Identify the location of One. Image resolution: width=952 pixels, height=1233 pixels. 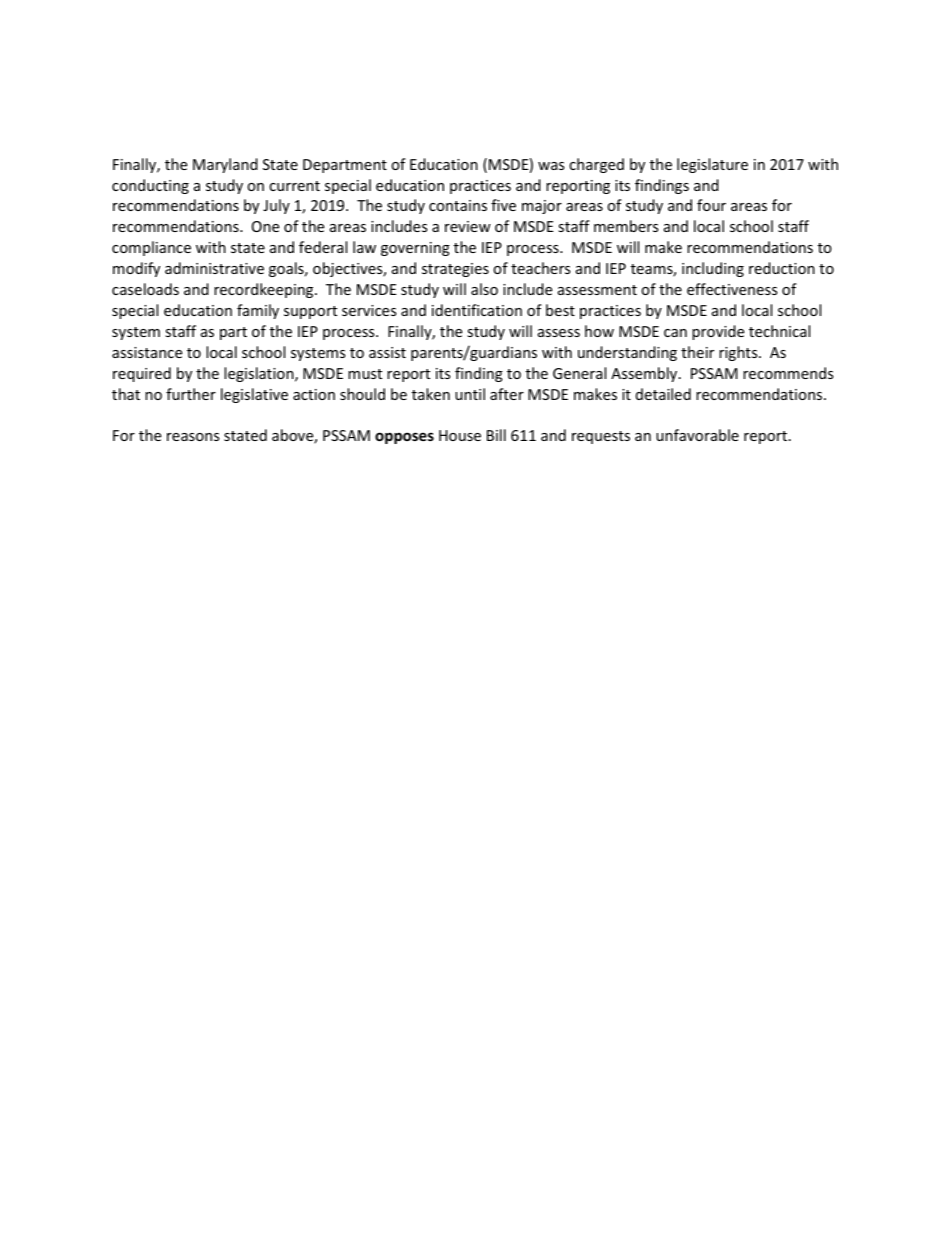
(265, 226).
